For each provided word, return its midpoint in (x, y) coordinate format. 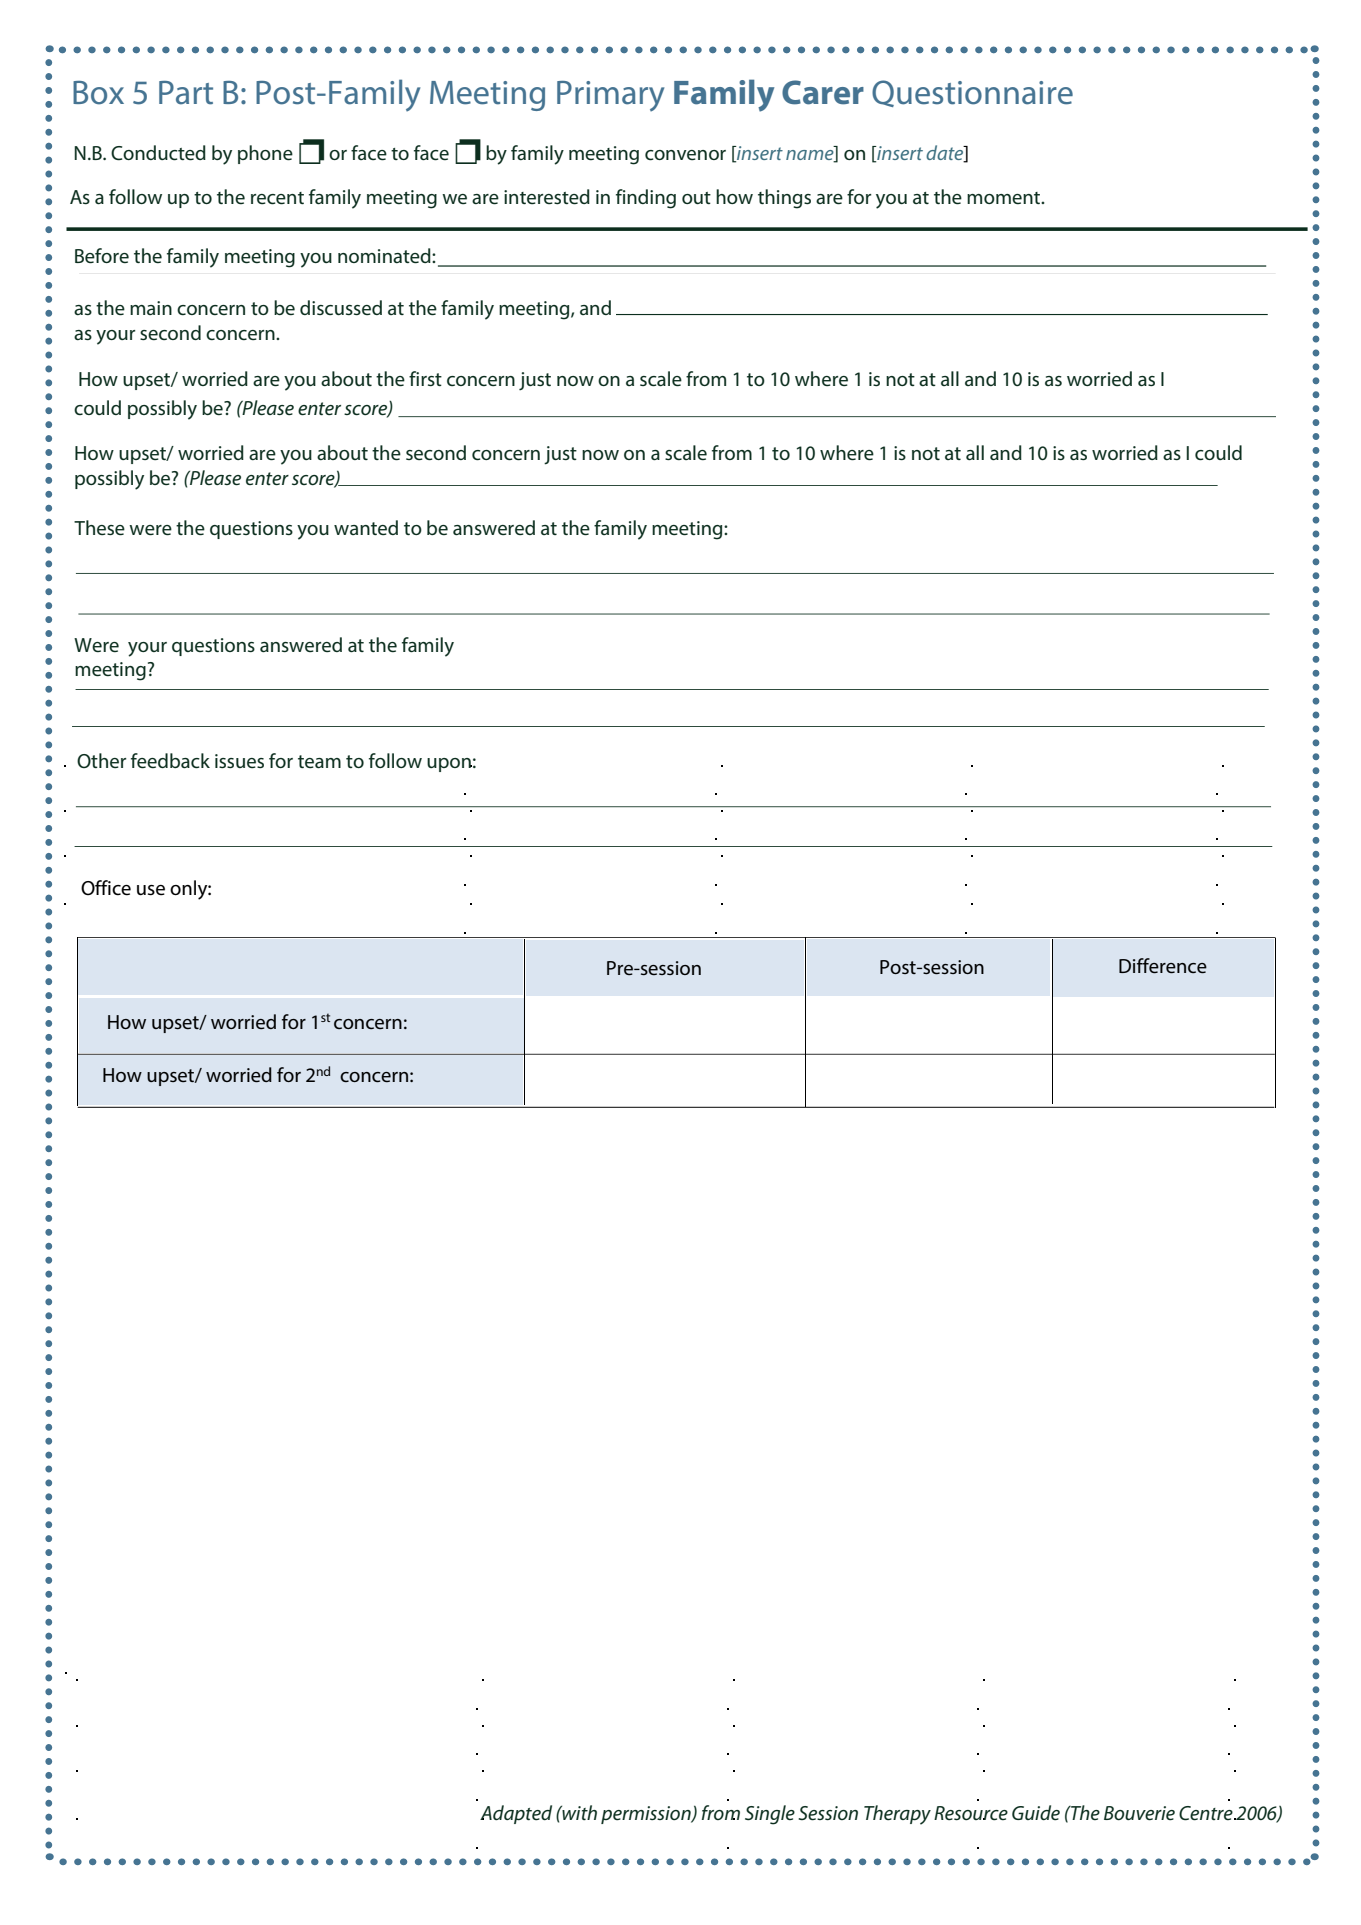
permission (647, 1815)
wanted (366, 527)
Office (106, 888)
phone (265, 154)
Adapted (516, 1814)
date (946, 153)
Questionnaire (972, 93)
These (99, 527)
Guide (1036, 1813)
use (151, 890)
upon (449, 765)
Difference (1163, 965)
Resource (971, 1813)
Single (770, 1815)
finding (646, 199)
